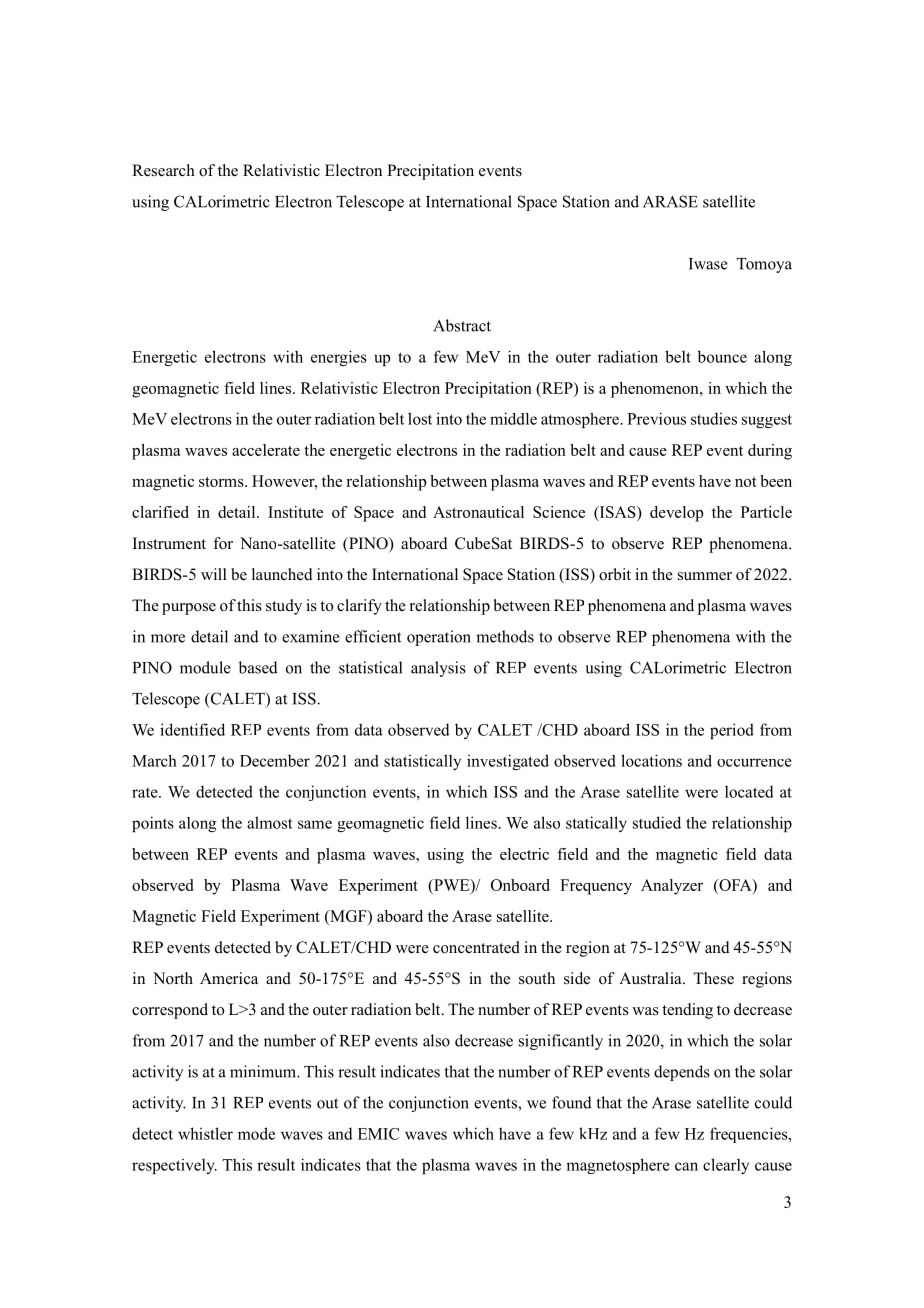 This screenshot has height=1308, width=924. What do you see at coordinates (722, 356) in the screenshot?
I see `bounce` at bounding box center [722, 356].
